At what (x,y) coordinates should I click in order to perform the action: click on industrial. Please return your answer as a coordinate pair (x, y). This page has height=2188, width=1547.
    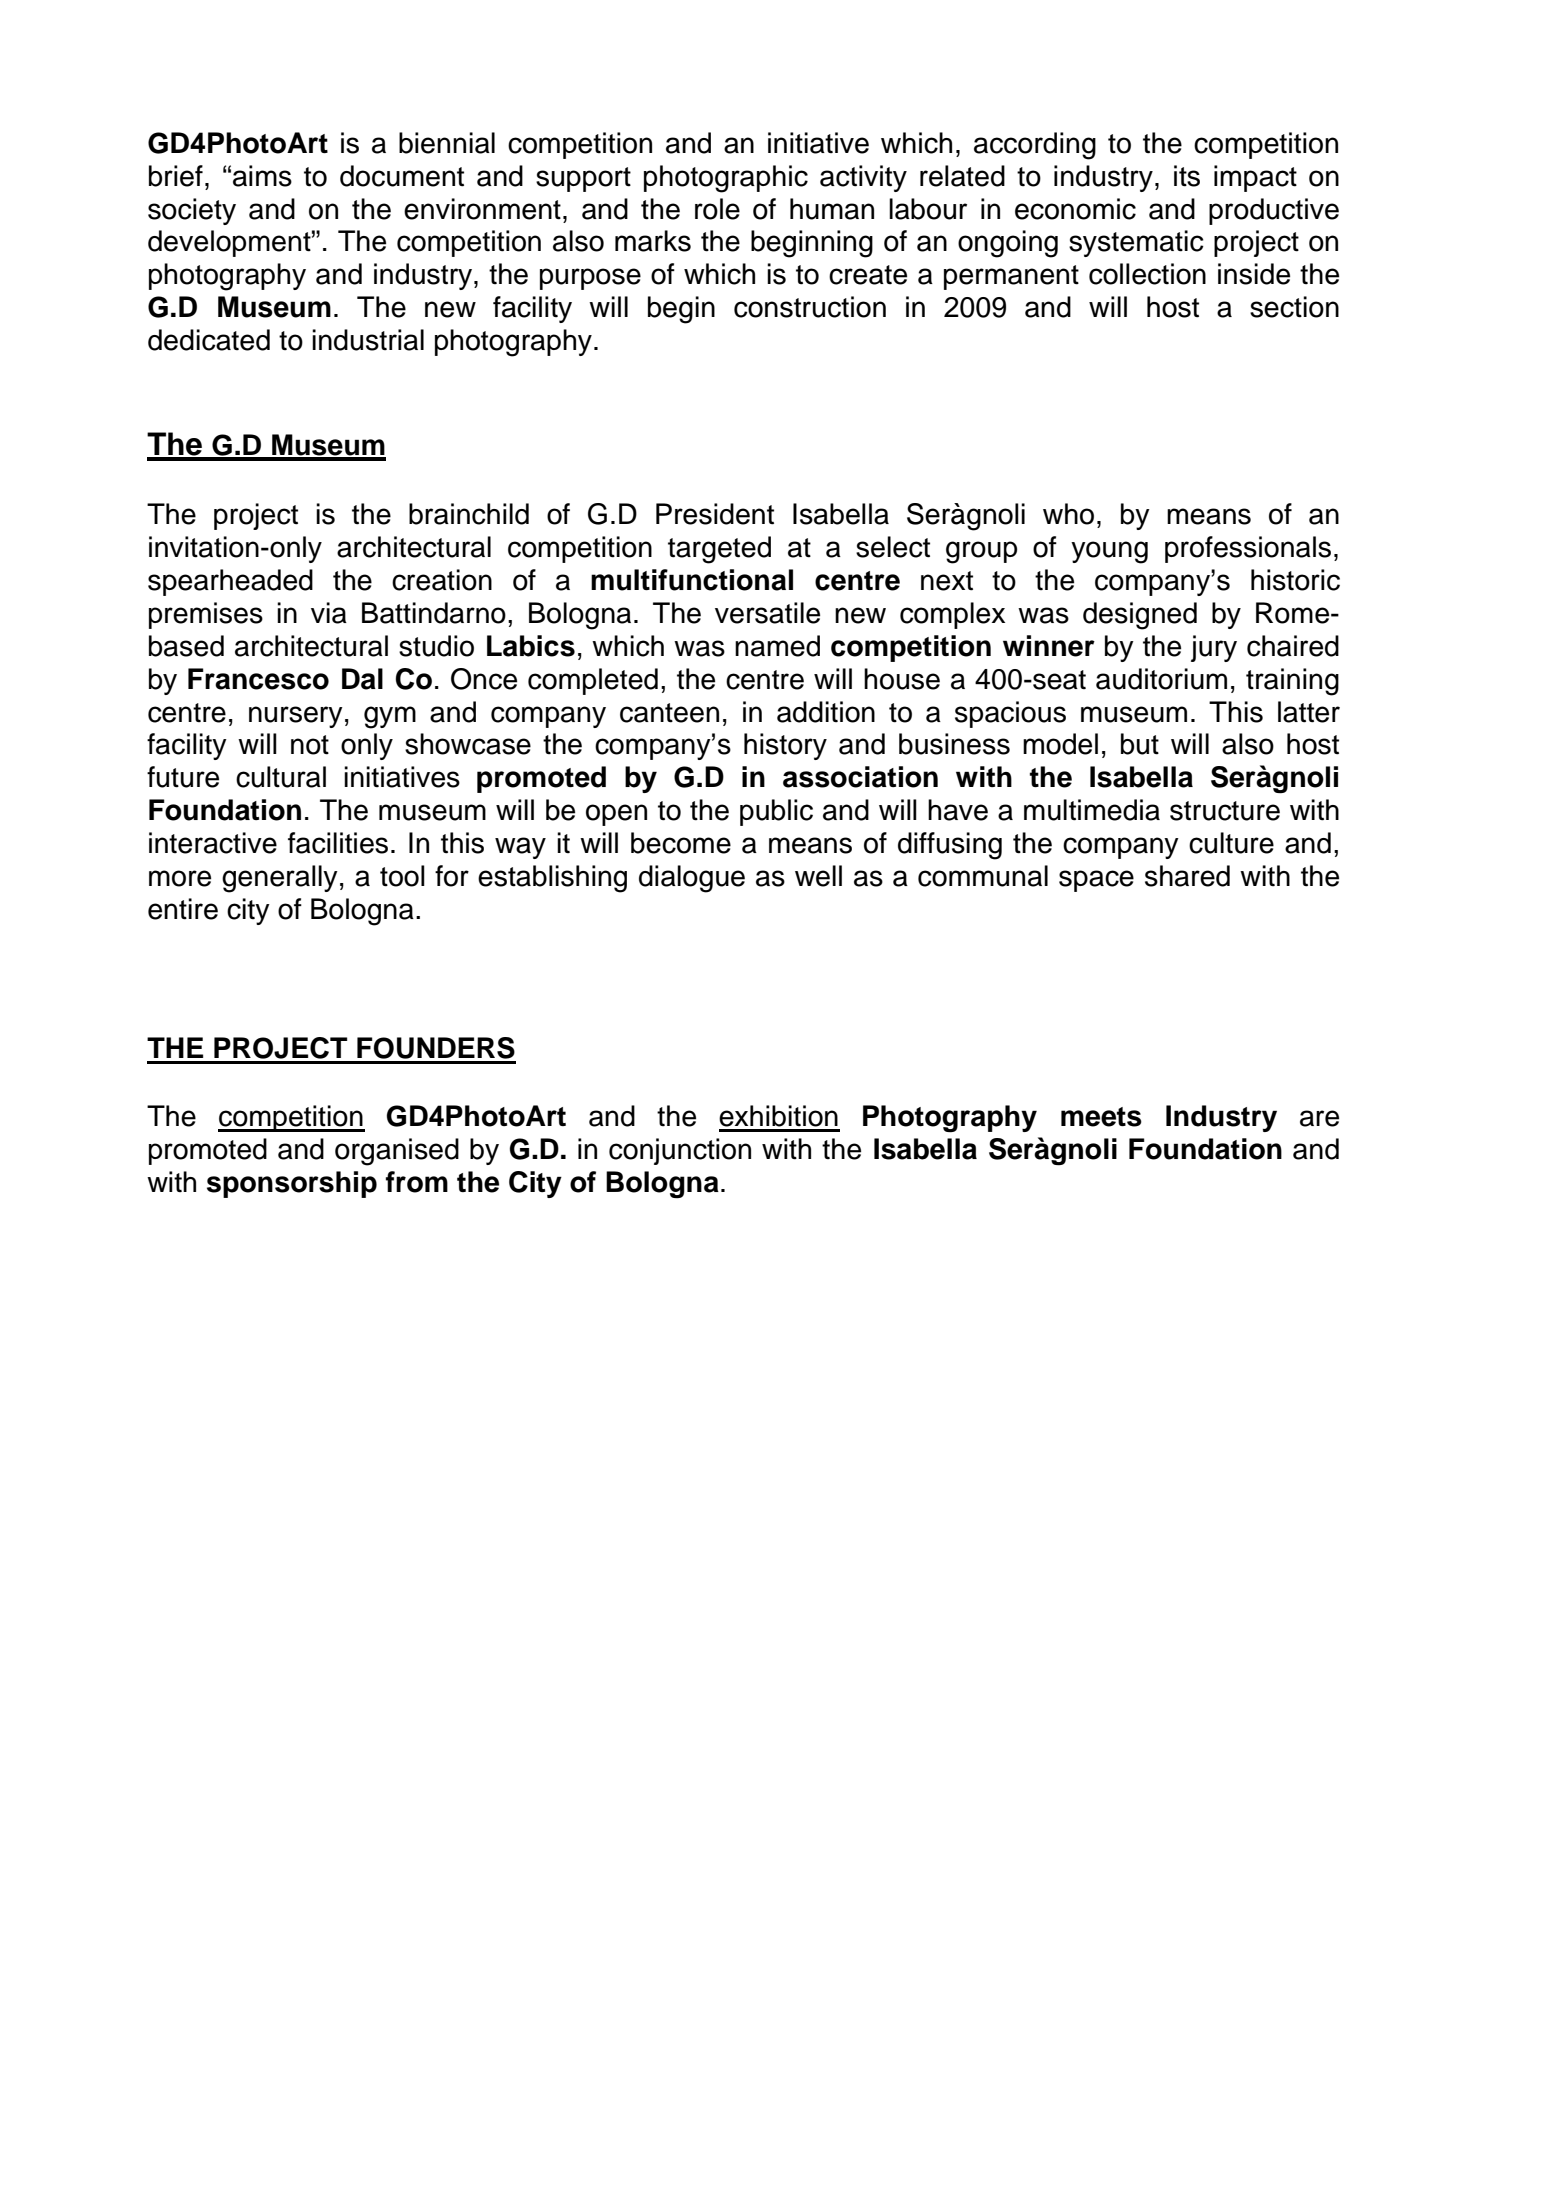
    Looking at the image, I should click on (368, 340).
